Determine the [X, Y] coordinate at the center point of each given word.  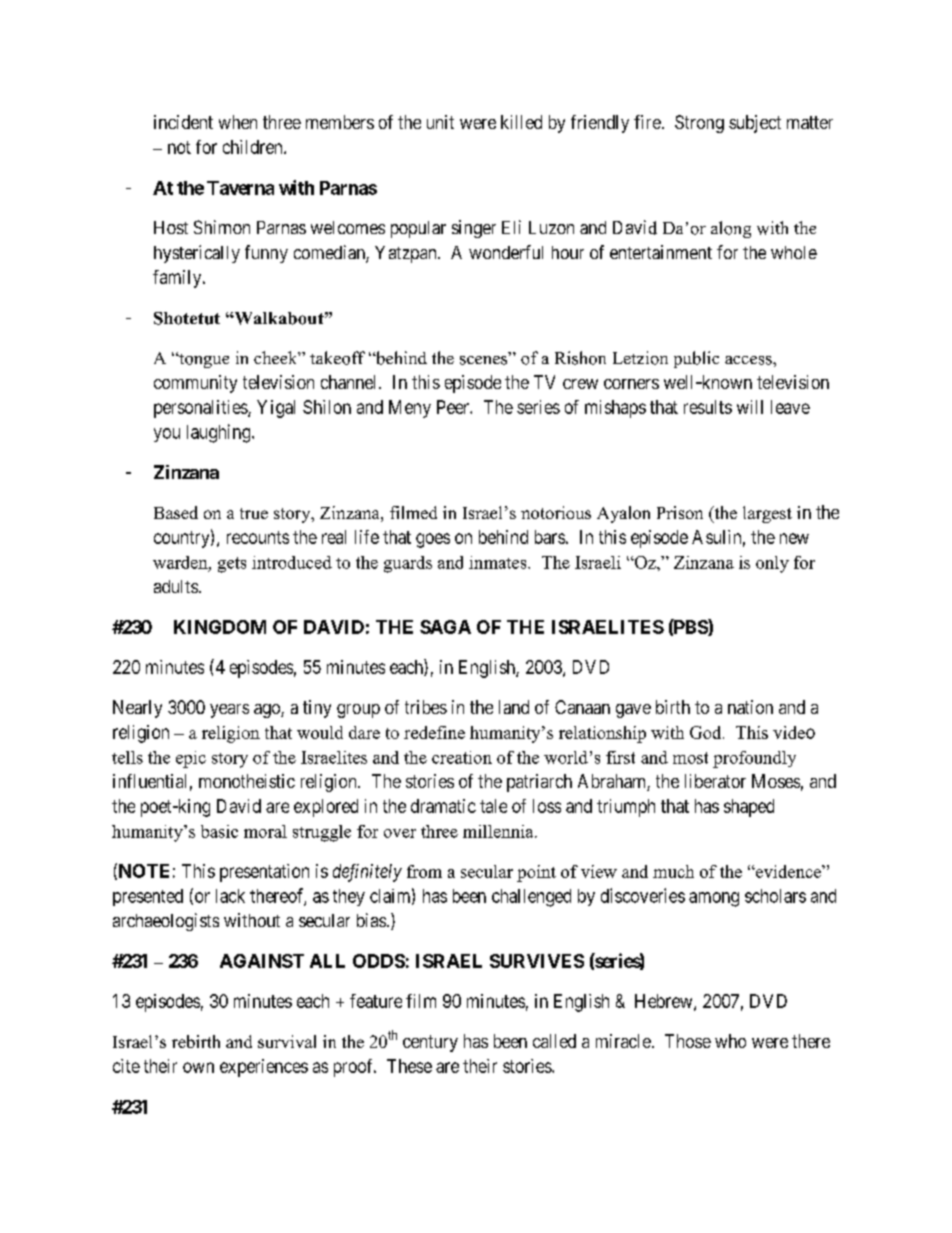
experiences [264, 1068]
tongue [203, 360]
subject [755, 124]
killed [521, 122]
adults [176, 586]
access [749, 360]
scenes [483, 360]
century [430, 1043]
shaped [749, 808]
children [254, 147]
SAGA [445, 627]
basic [219, 831]
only [772, 564]
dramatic [443, 806]
